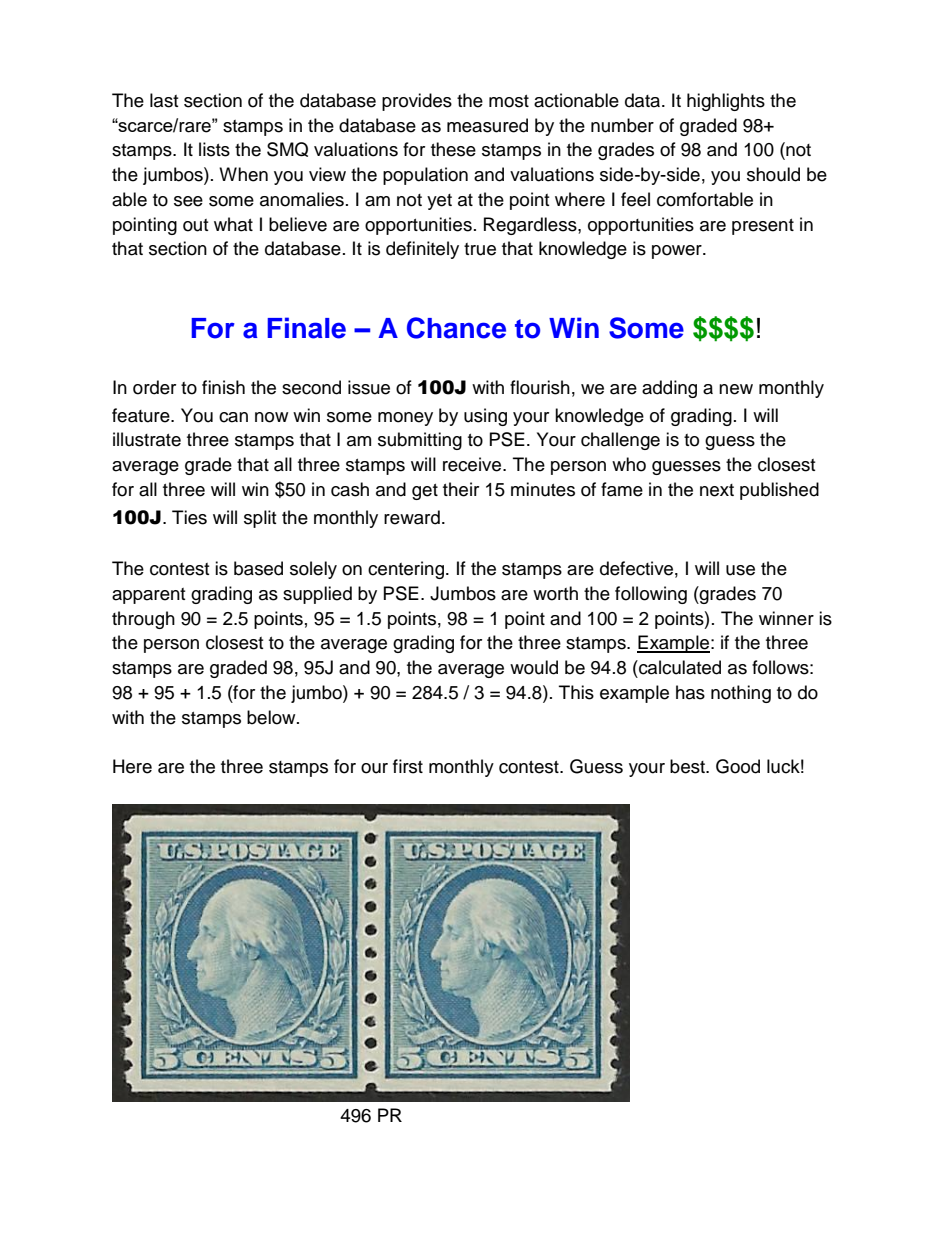 This image has width=952, height=1233. What do you see at coordinates (258, 568) in the image?
I see `based` at bounding box center [258, 568].
